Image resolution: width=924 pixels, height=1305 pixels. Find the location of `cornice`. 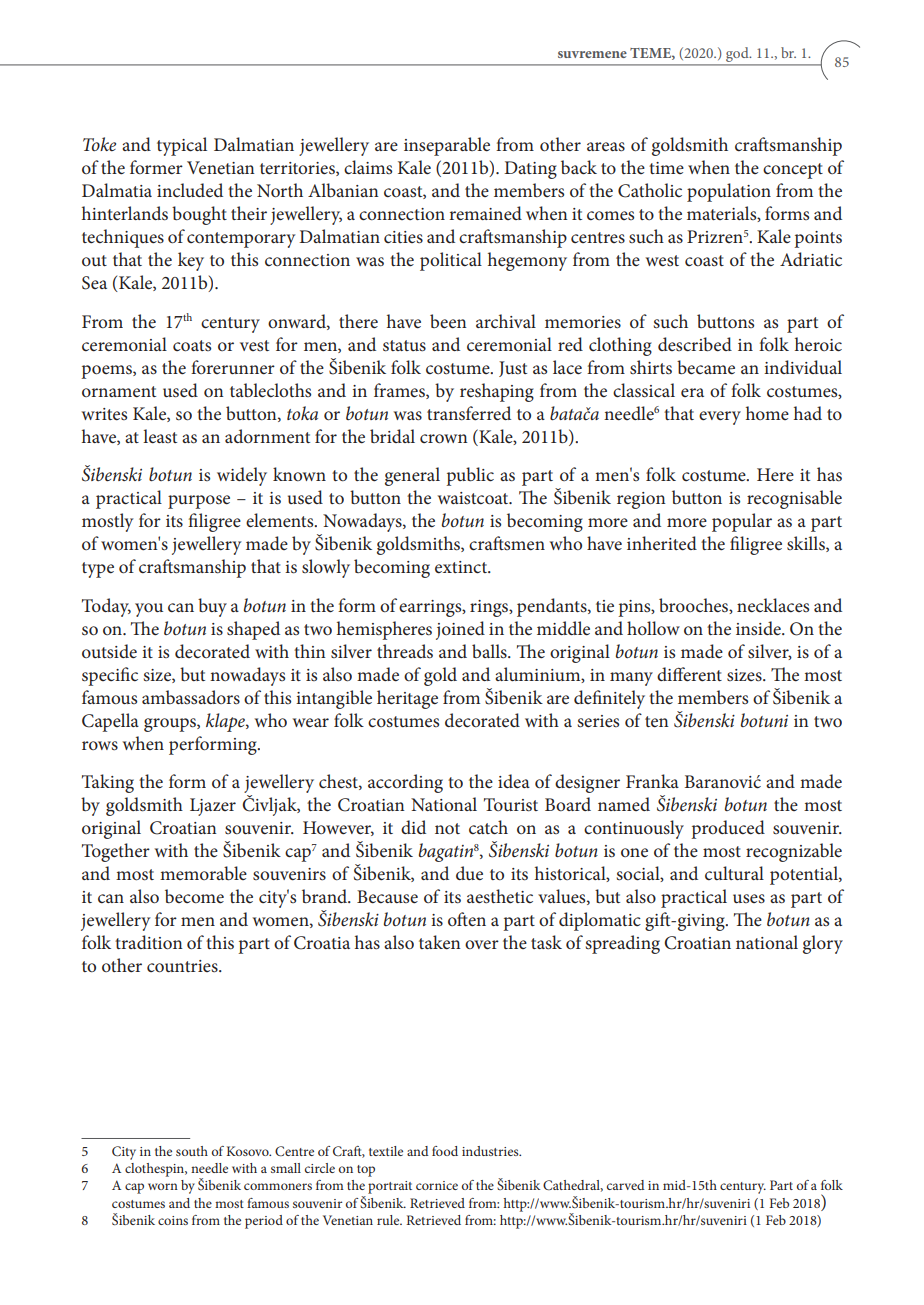

cornice is located at coordinates (437, 1185).
